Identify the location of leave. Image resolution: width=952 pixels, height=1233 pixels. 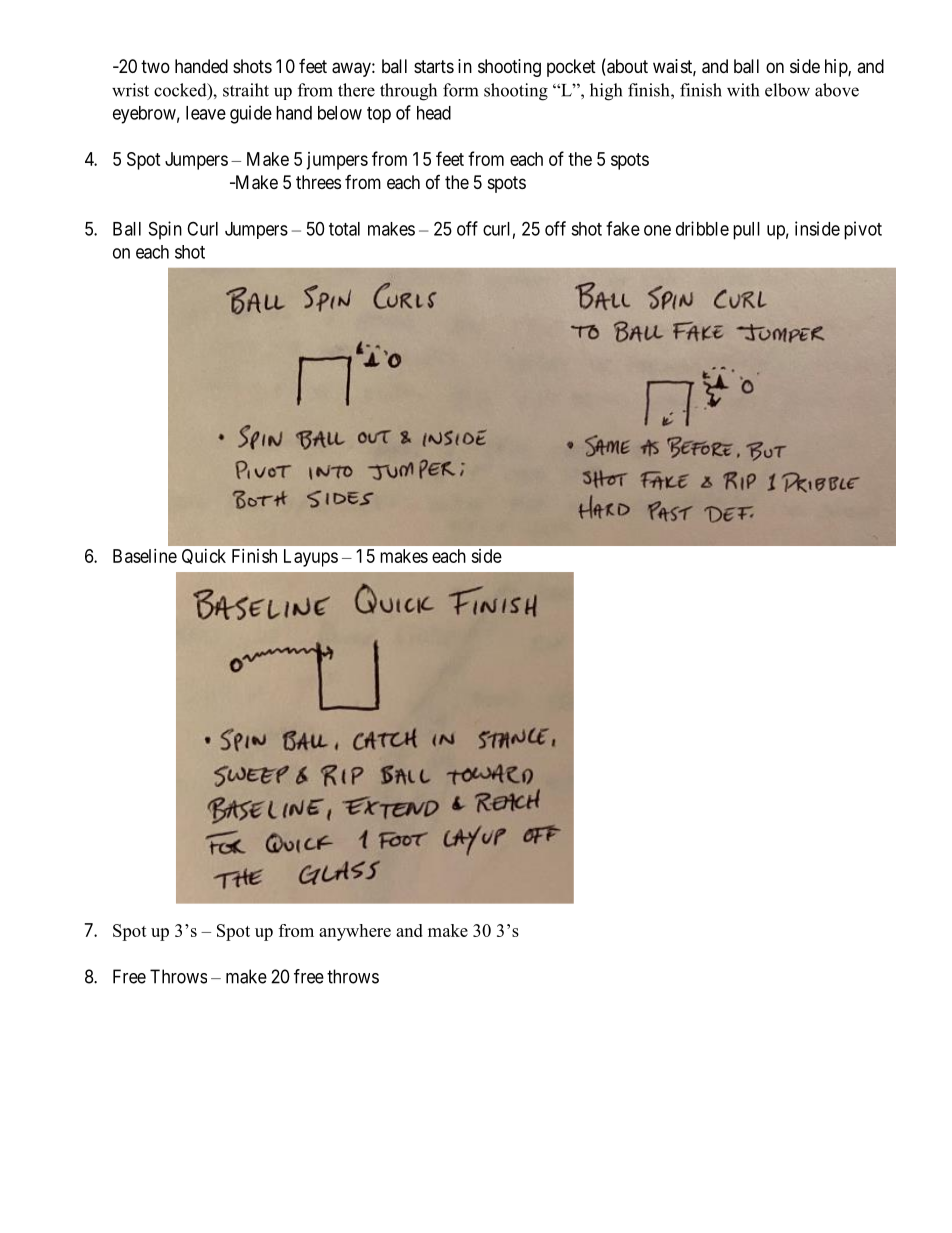
(206, 113).
